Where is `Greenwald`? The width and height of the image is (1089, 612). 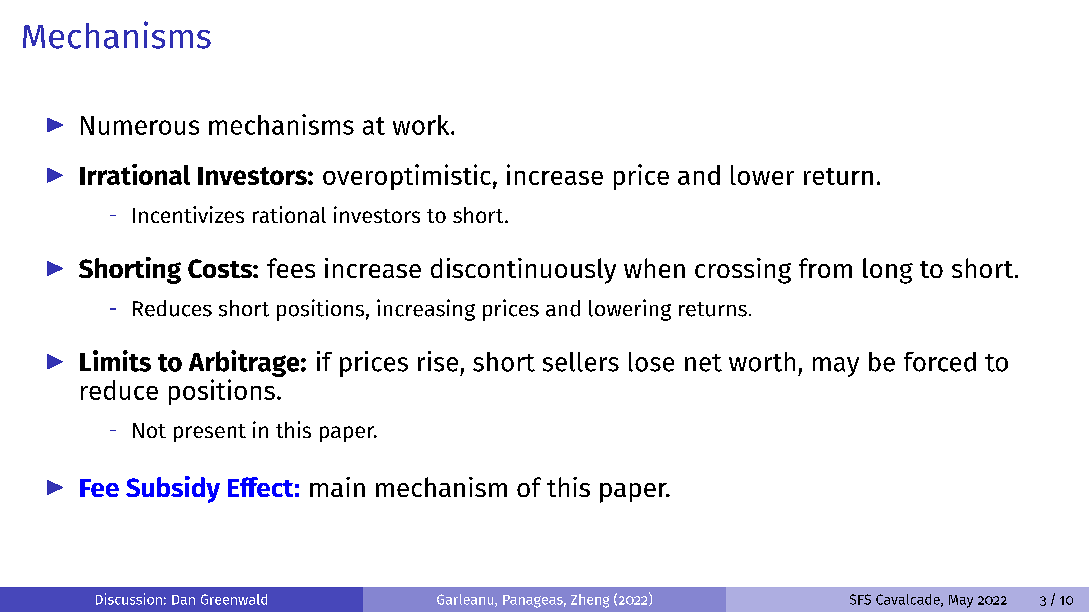 Greenwald is located at coordinates (234, 599).
